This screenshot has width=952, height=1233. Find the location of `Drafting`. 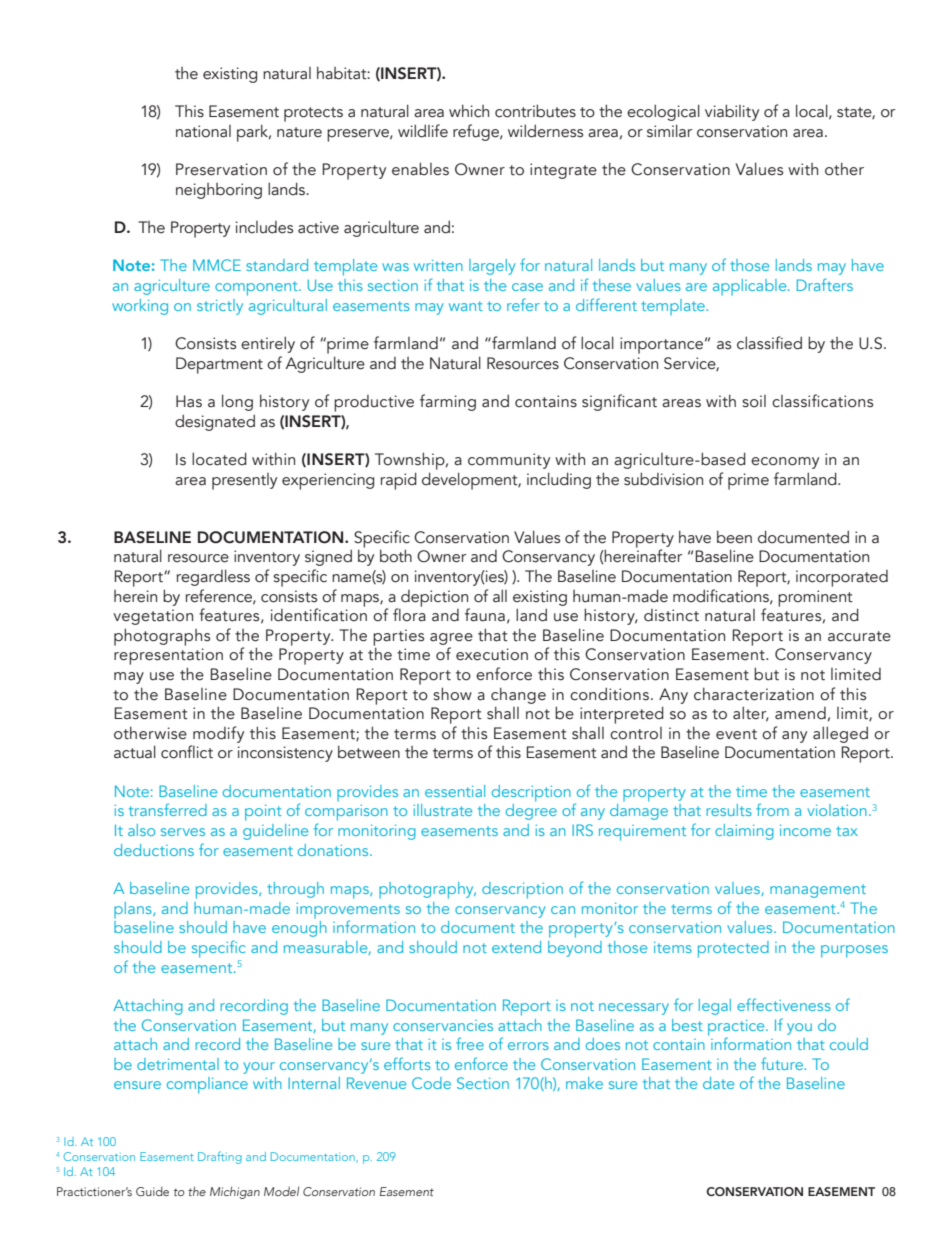

Drafting is located at coordinates (220, 1157).
